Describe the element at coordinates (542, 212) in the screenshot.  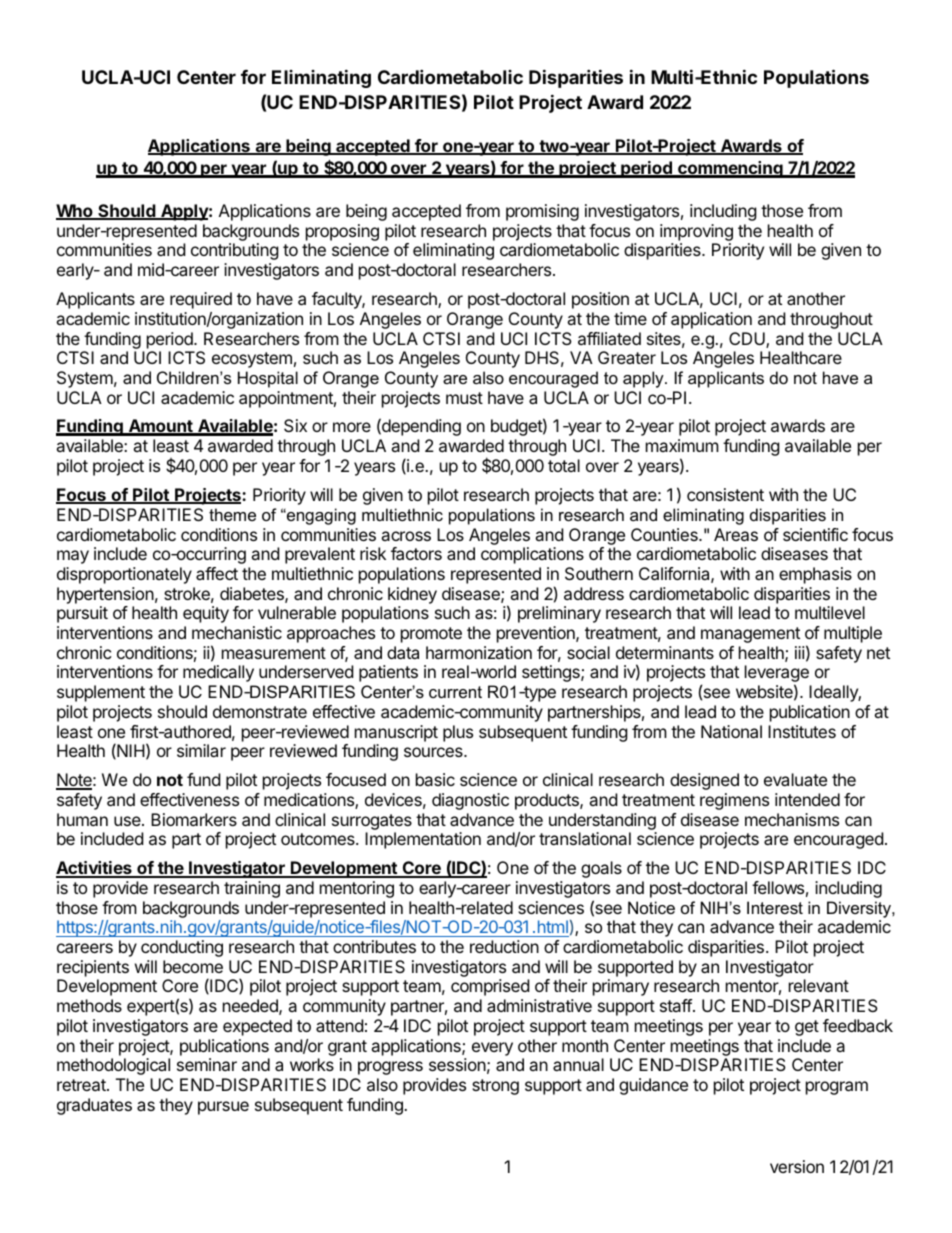
I see `promising` at that location.
